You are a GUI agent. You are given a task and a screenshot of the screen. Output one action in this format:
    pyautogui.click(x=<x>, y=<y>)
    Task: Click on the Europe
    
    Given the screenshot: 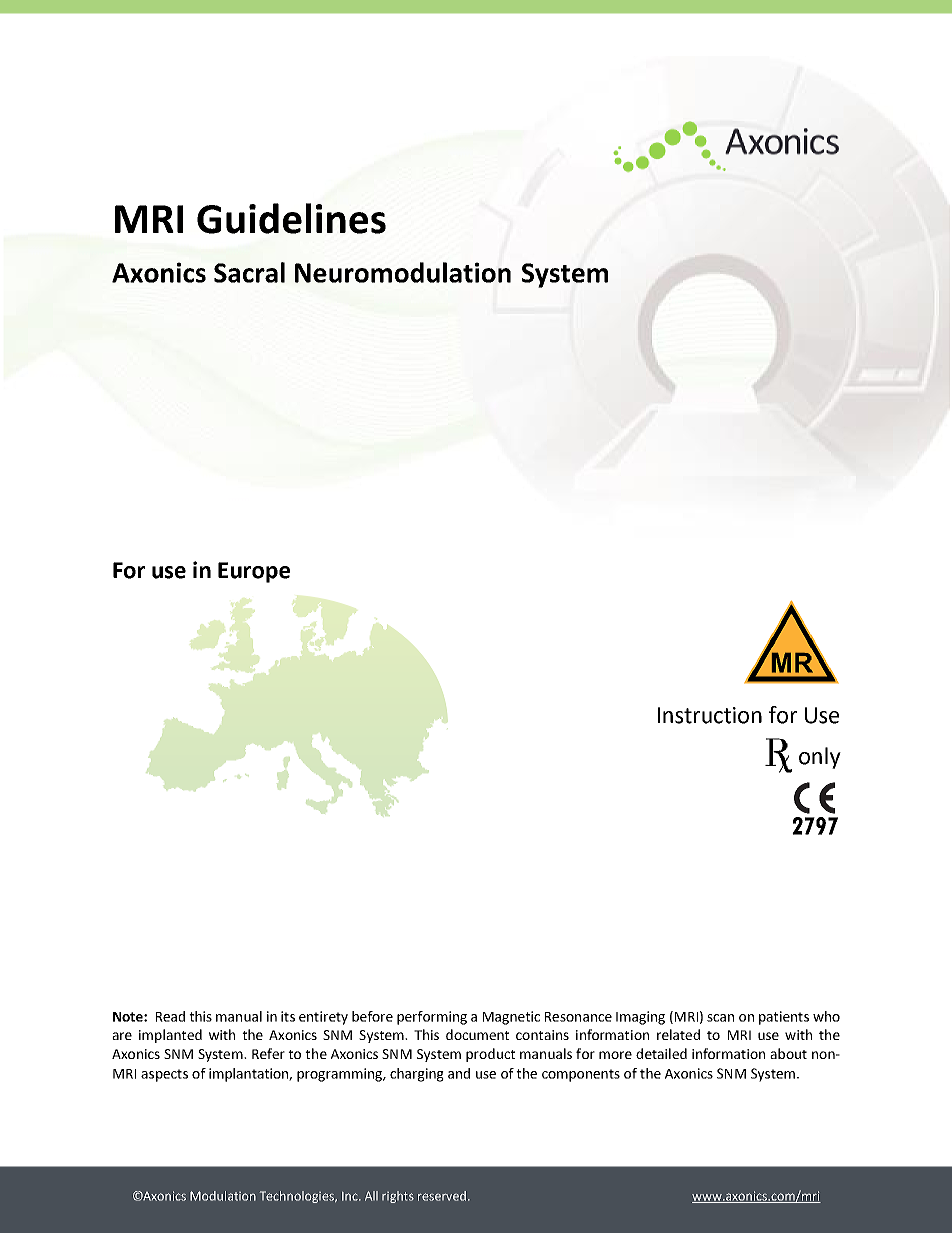 What is the action you would take?
    pyautogui.click(x=254, y=572)
